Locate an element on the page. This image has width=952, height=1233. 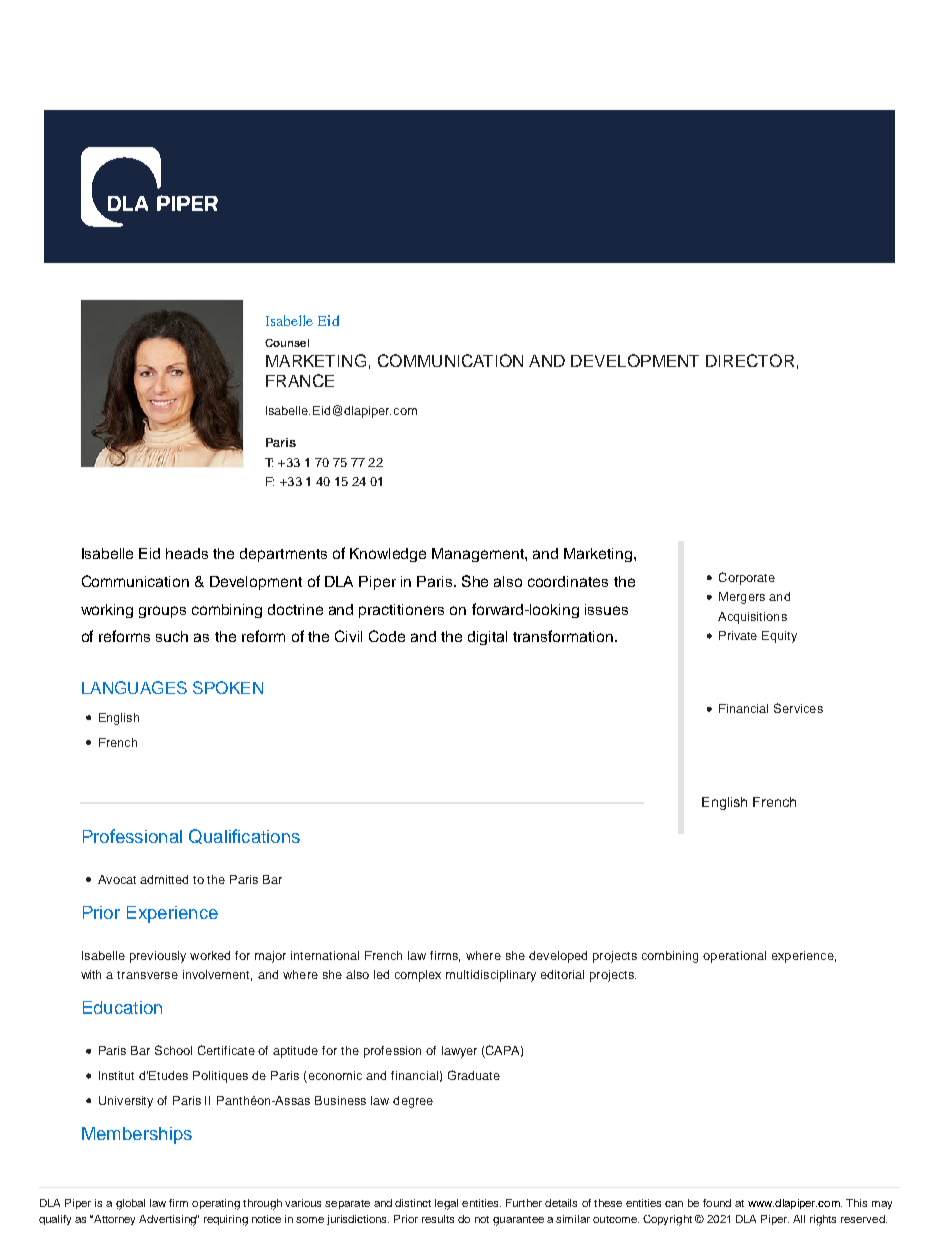
DIRECTOR is located at coordinates (750, 360).
